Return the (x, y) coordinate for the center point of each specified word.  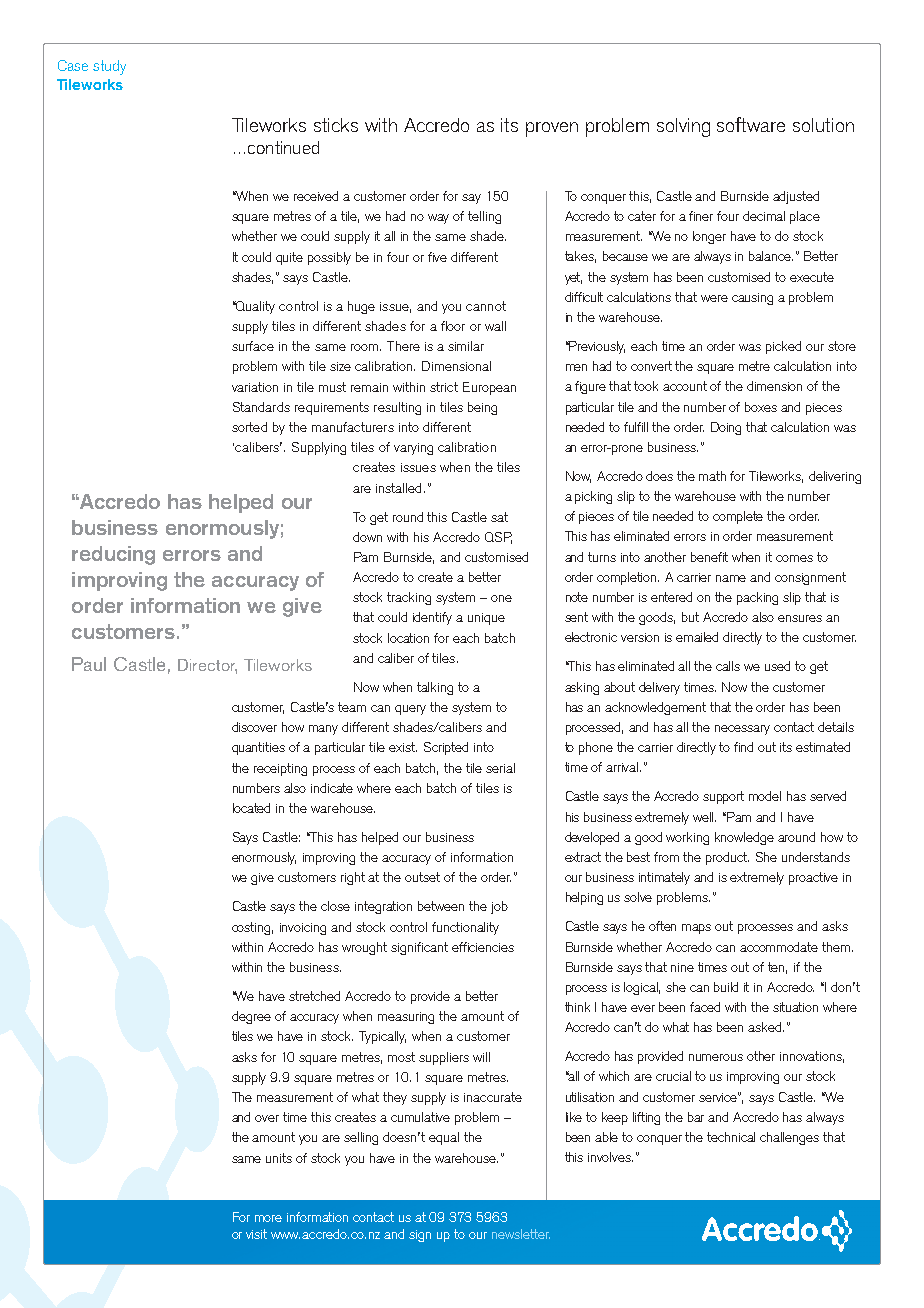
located (251, 808)
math (712, 476)
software (751, 124)
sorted (249, 427)
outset (422, 877)
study (109, 67)
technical (731, 1137)
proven (552, 129)
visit (256, 1234)
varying (413, 449)
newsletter (521, 1234)
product (727, 858)
